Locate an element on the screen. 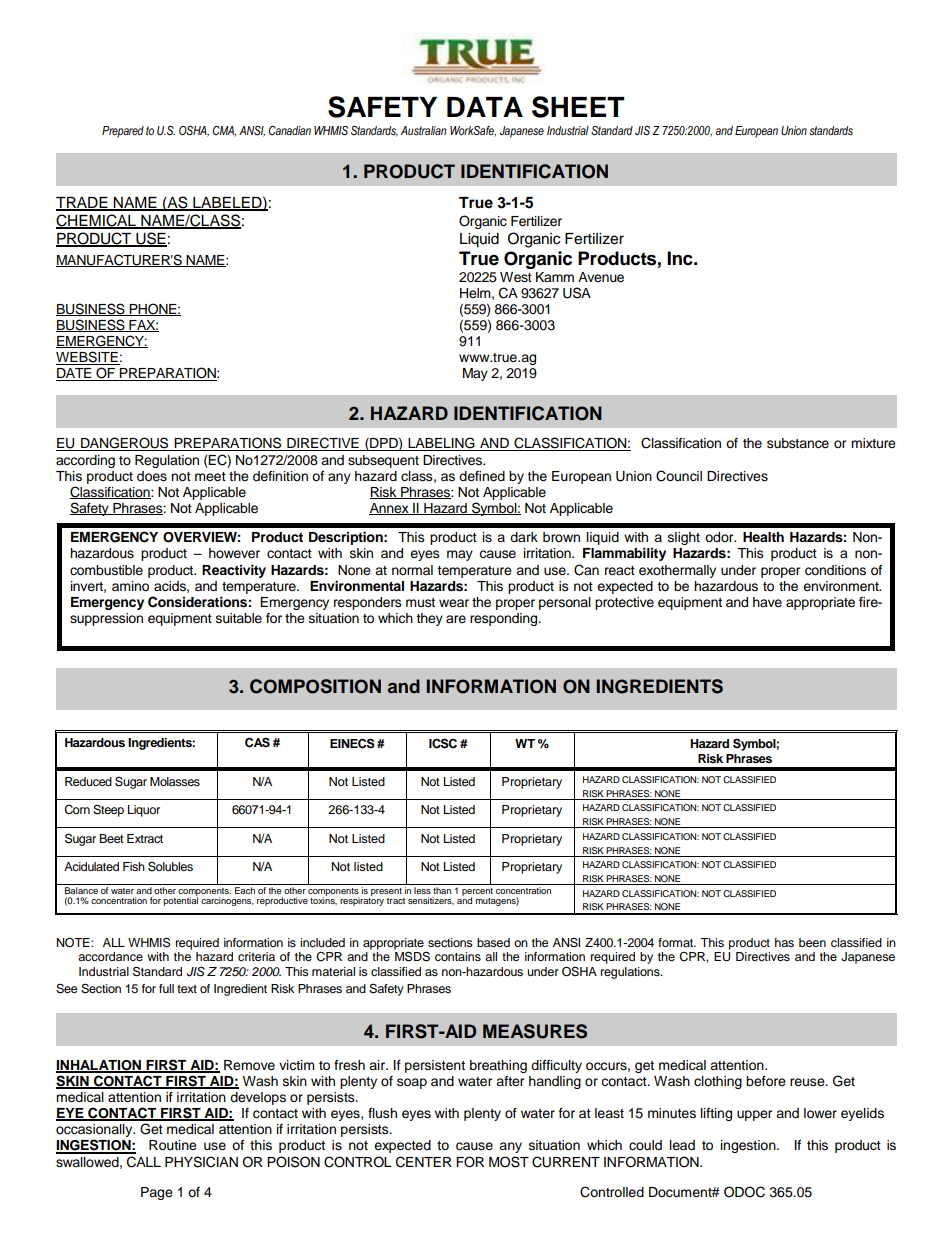 The image size is (952, 1233). have is located at coordinates (767, 602).
